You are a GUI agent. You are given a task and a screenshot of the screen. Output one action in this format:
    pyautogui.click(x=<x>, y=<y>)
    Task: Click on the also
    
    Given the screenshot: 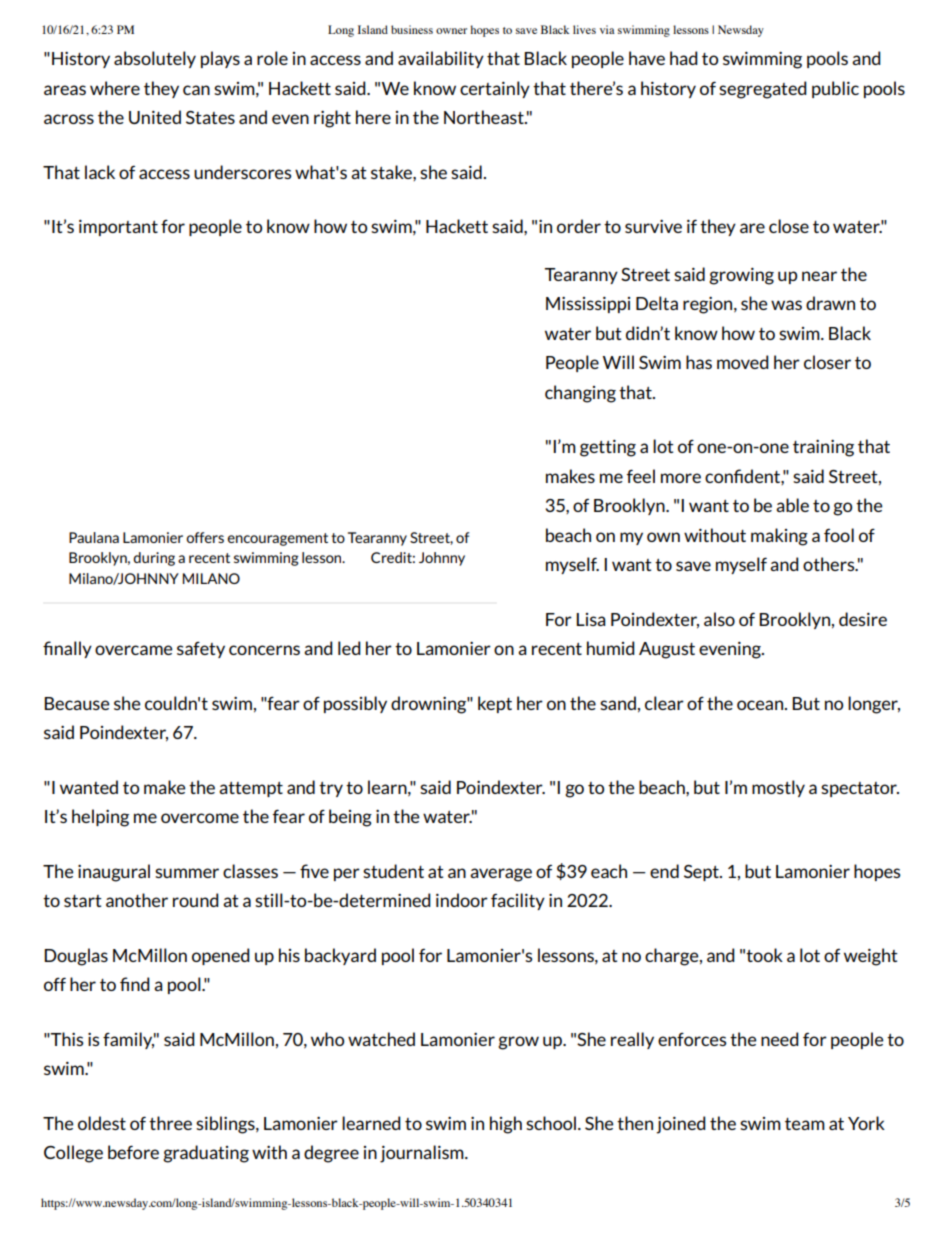 What is the action you would take?
    pyautogui.click(x=719, y=619)
